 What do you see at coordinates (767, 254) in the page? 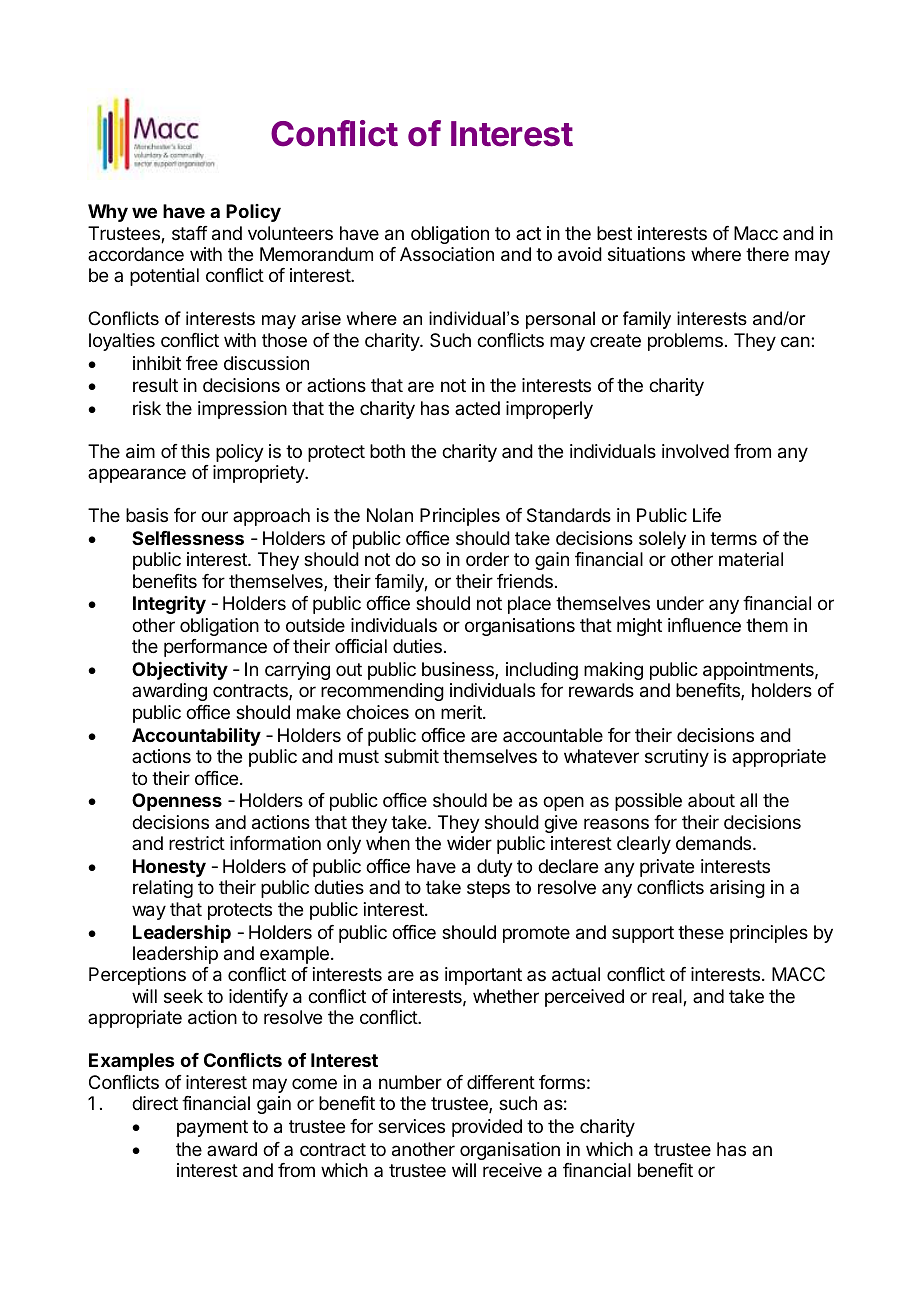
I see `there` at bounding box center [767, 254].
